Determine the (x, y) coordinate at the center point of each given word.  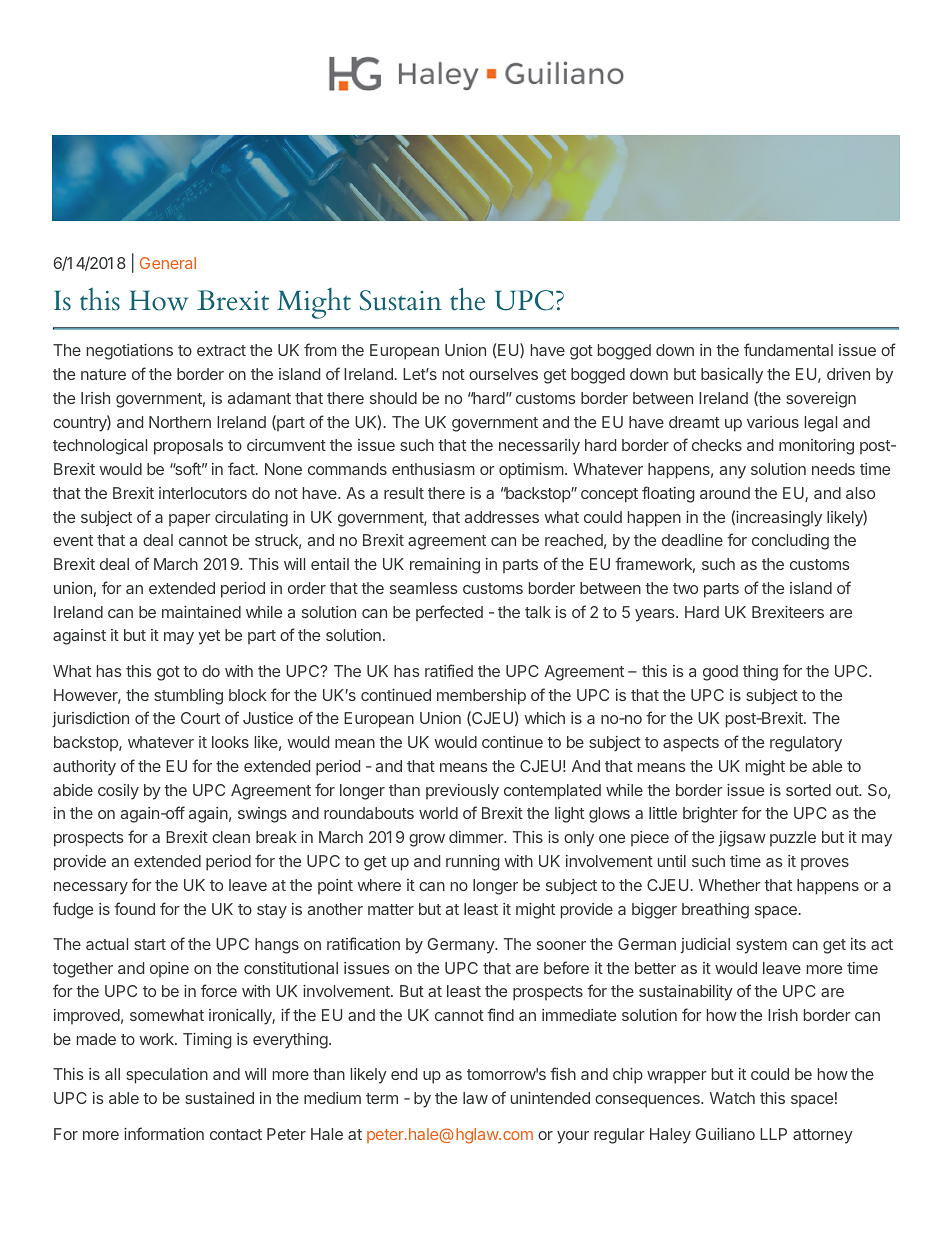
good (720, 673)
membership (481, 697)
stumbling (188, 697)
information (164, 1133)
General (168, 263)
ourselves (503, 374)
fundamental (788, 349)
